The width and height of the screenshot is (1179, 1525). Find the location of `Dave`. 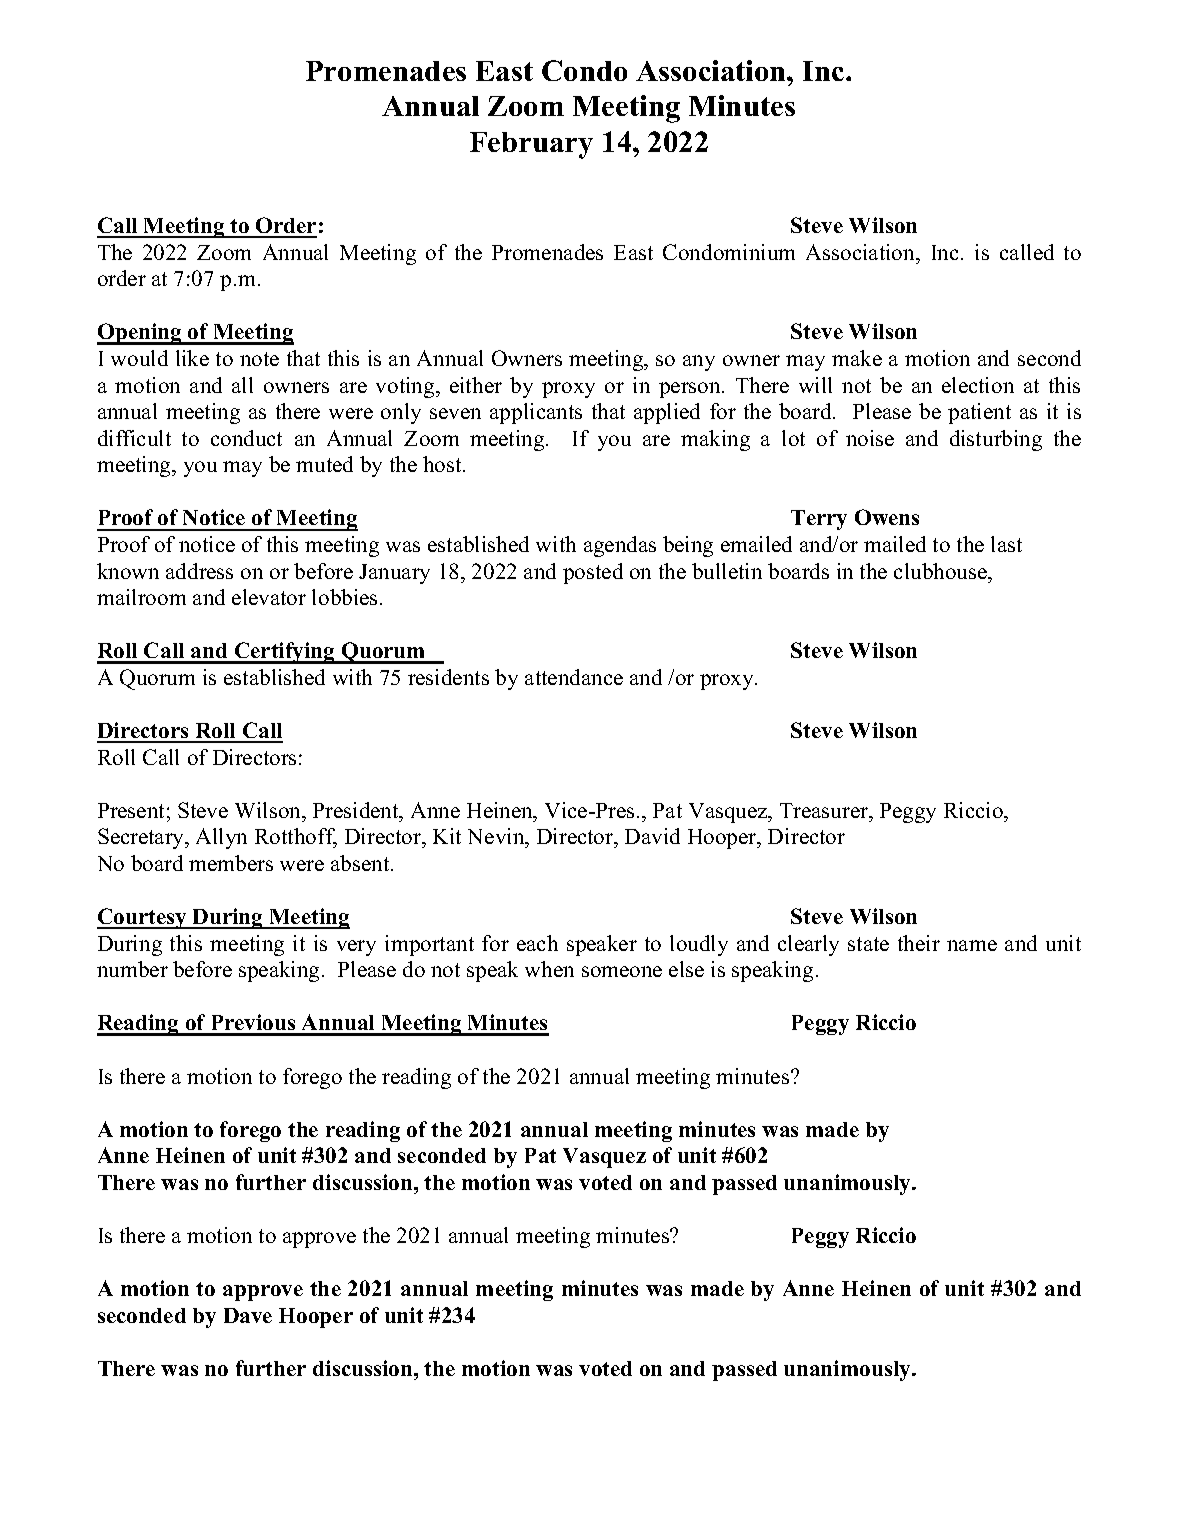

Dave is located at coordinates (248, 1315).
